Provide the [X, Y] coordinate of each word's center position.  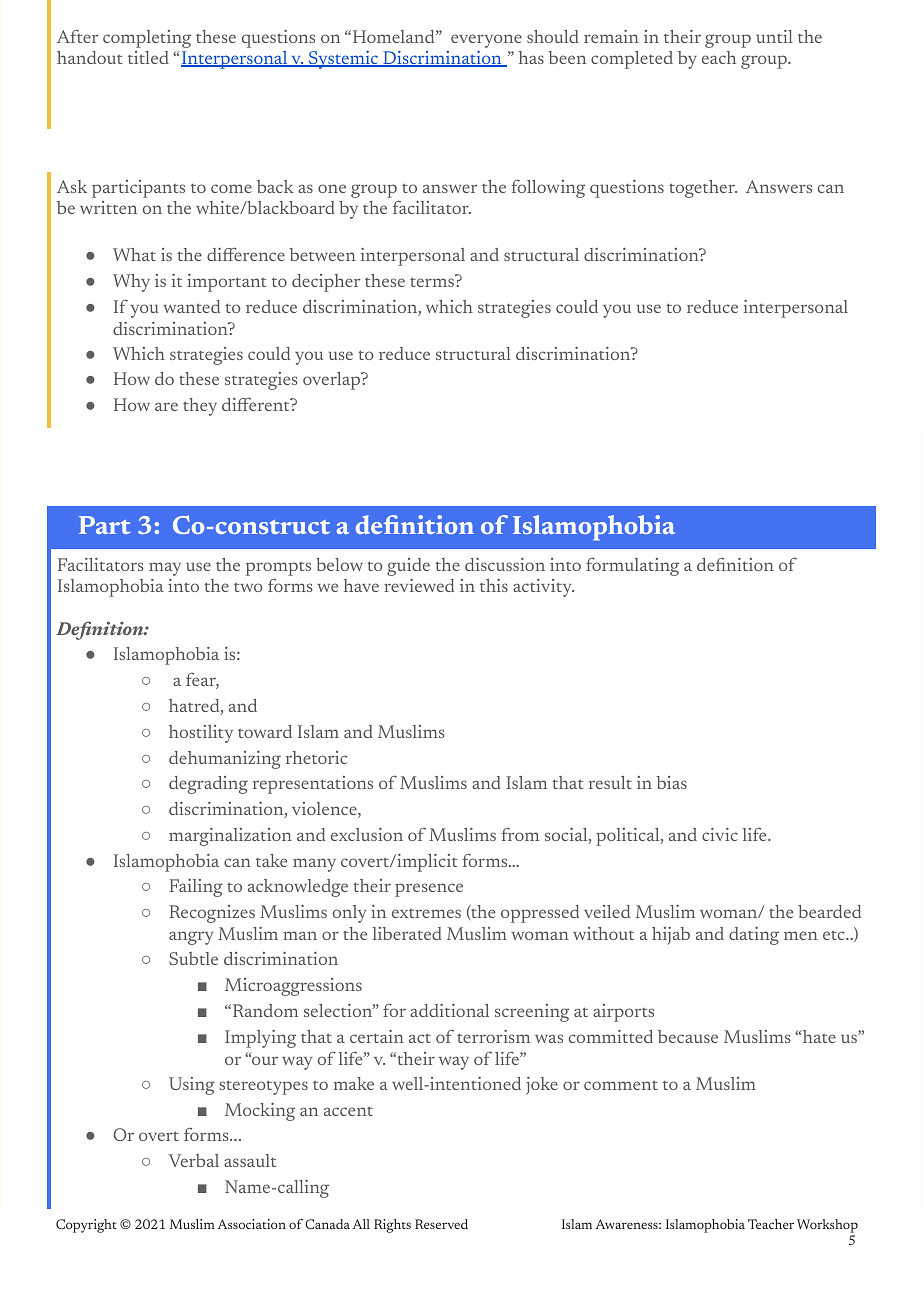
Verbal [193, 1160]
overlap [333, 381]
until [774, 36]
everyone [486, 41]
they [200, 407]
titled [148, 57]
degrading [208, 785]
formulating [632, 566]
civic [720, 834]
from [520, 834]
